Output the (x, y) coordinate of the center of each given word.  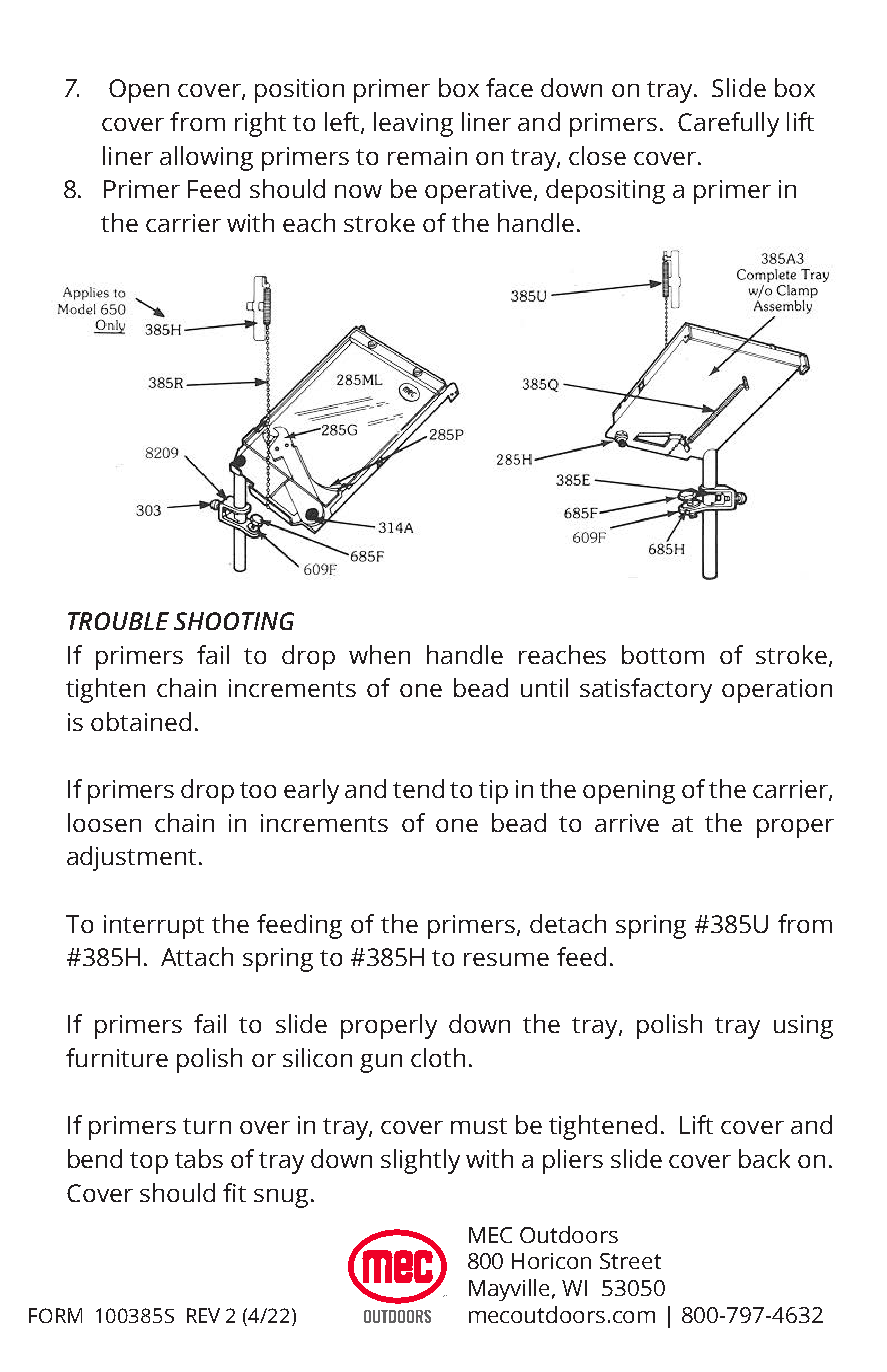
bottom (663, 654)
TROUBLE (118, 621)
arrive (627, 823)
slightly (420, 1161)
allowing (206, 158)
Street (630, 1261)
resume (506, 959)
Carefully (728, 124)
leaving (413, 124)
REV (203, 1315)
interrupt (154, 927)
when (379, 654)
